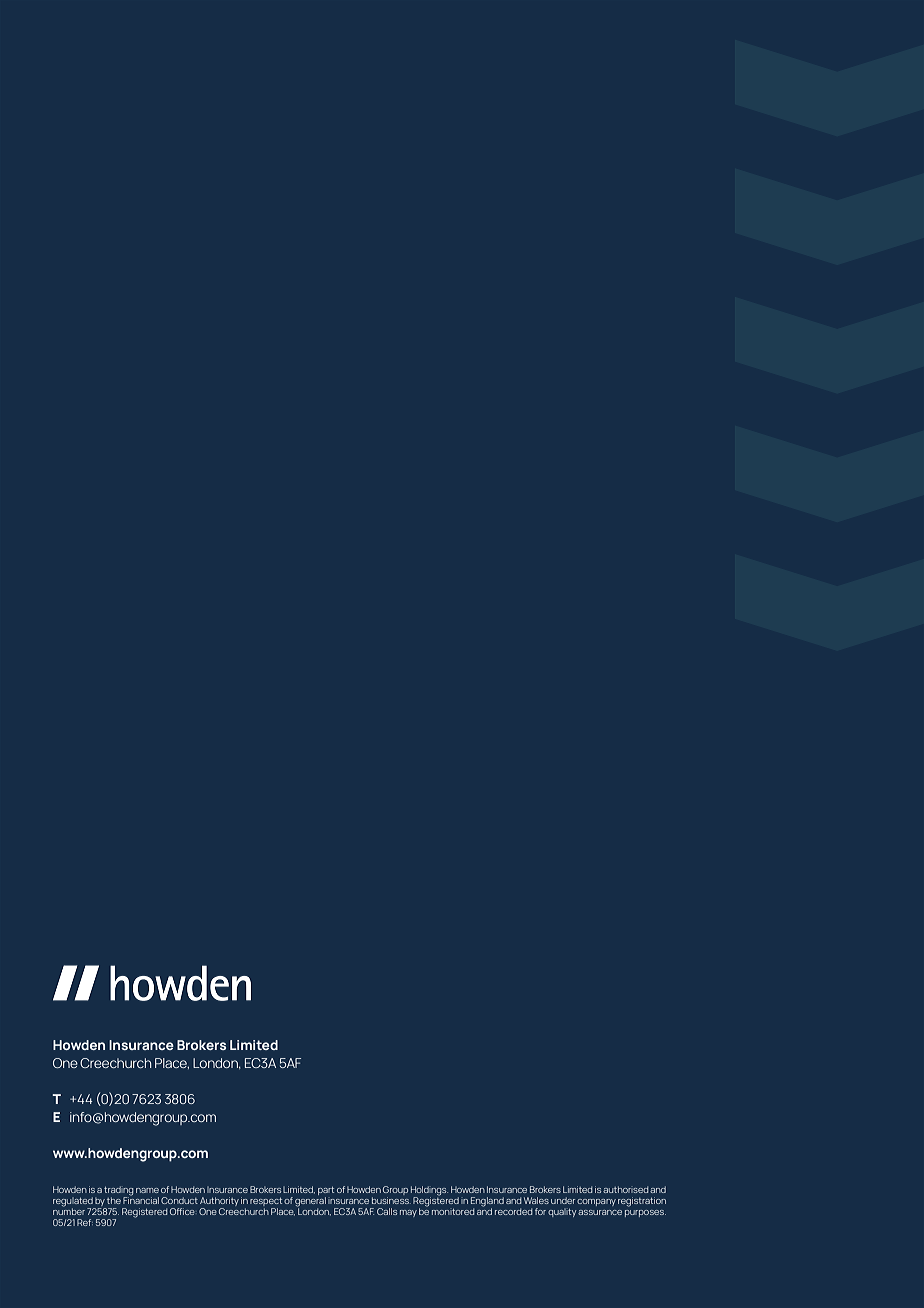  I want to click on general, so click(310, 1203).
